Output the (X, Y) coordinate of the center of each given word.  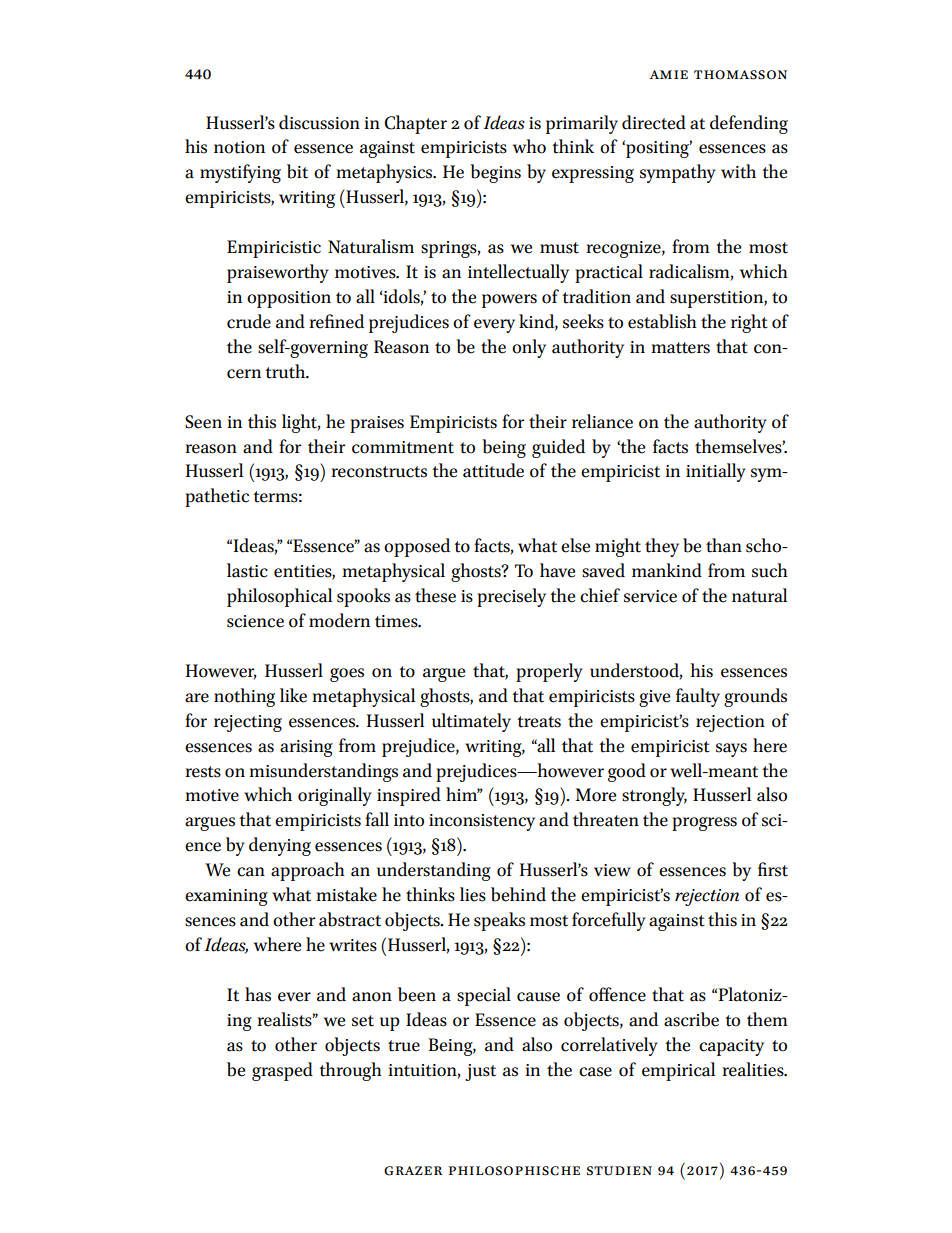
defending (749, 124)
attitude (493, 470)
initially (716, 472)
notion (239, 147)
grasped (282, 1071)
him (463, 794)
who (529, 146)
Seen (203, 422)
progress (704, 824)
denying (280, 846)
